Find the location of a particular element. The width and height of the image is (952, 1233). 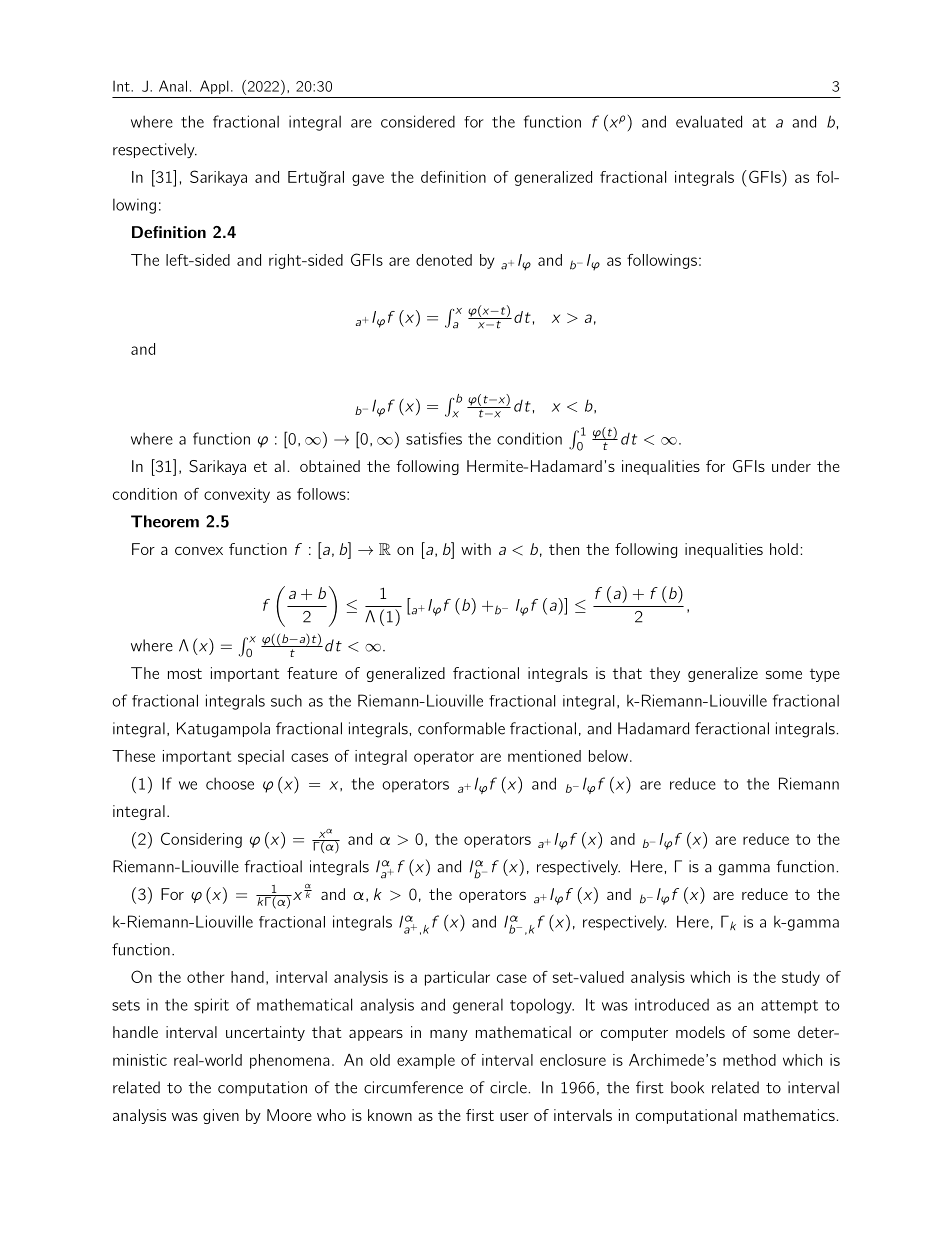

given is located at coordinates (221, 1116).
